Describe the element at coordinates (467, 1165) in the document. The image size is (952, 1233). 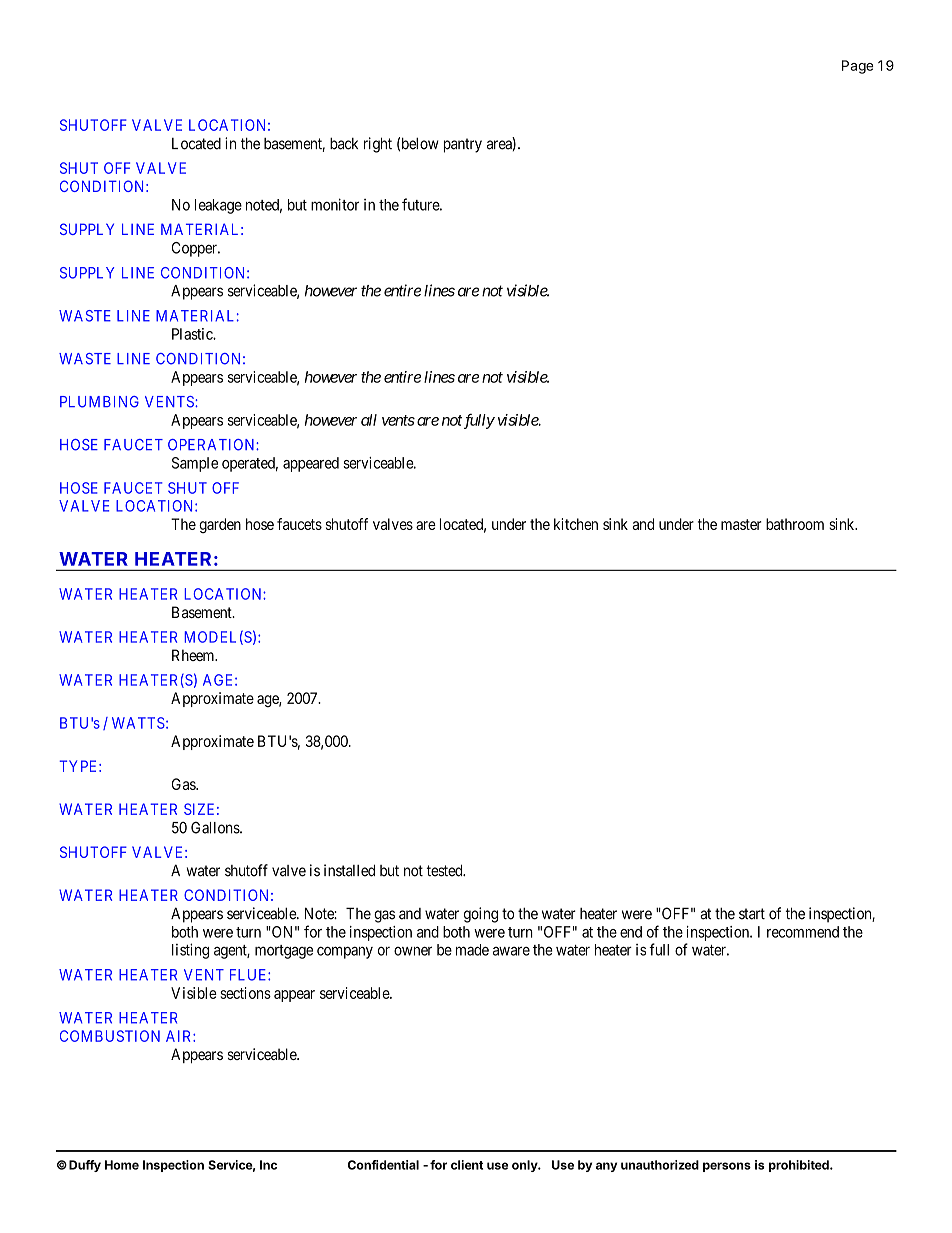
I see `client` at that location.
